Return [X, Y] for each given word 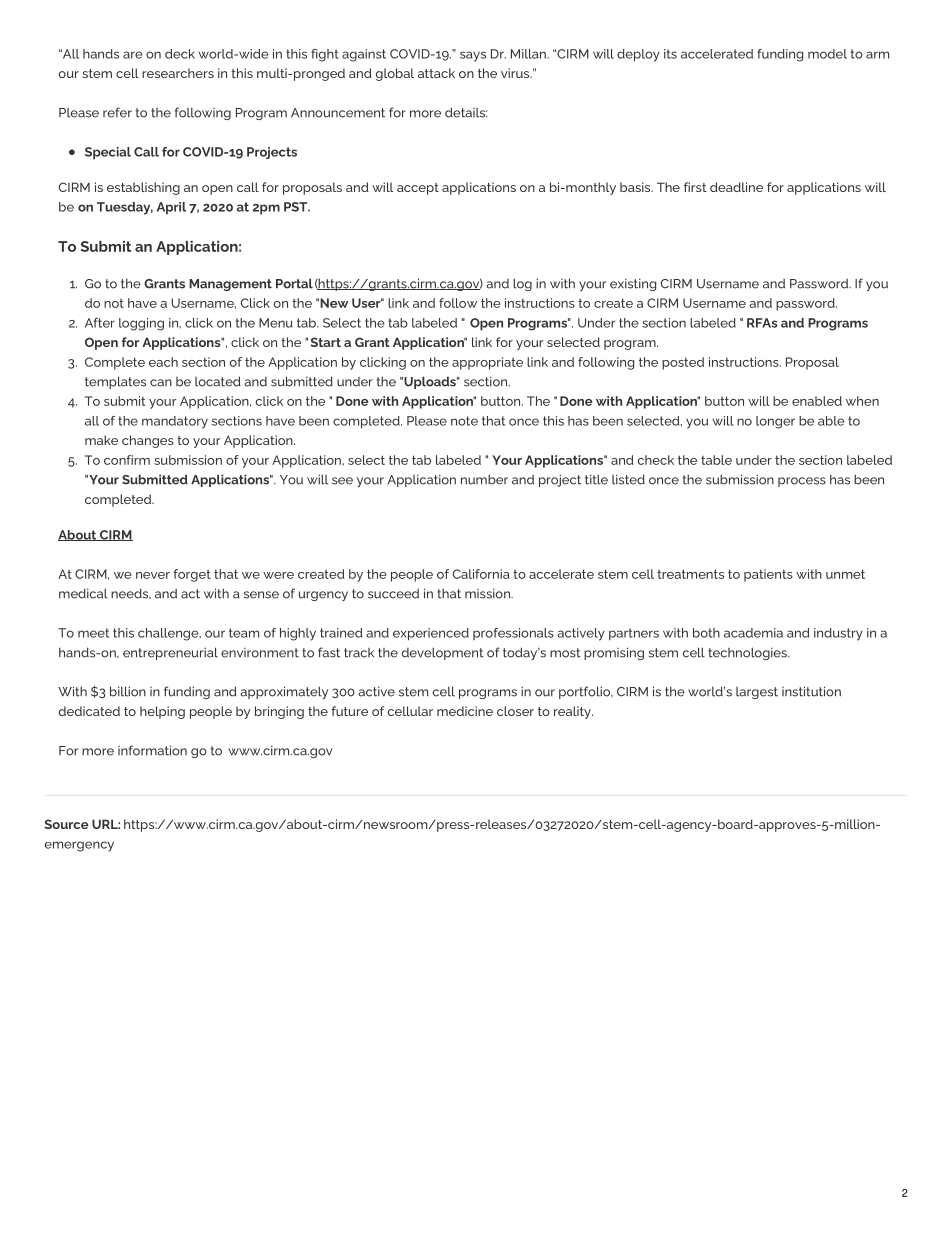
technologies [748, 653]
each [163, 362]
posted [683, 363]
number [484, 479]
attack [436, 73]
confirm [127, 460]
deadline [736, 187]
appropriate [487, 363]
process [802, 482]
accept [418, 189]
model [827, 54]
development [443, 653]
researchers [178, 73]
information [152, 750]
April [171, 208]
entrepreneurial [170, 653]
